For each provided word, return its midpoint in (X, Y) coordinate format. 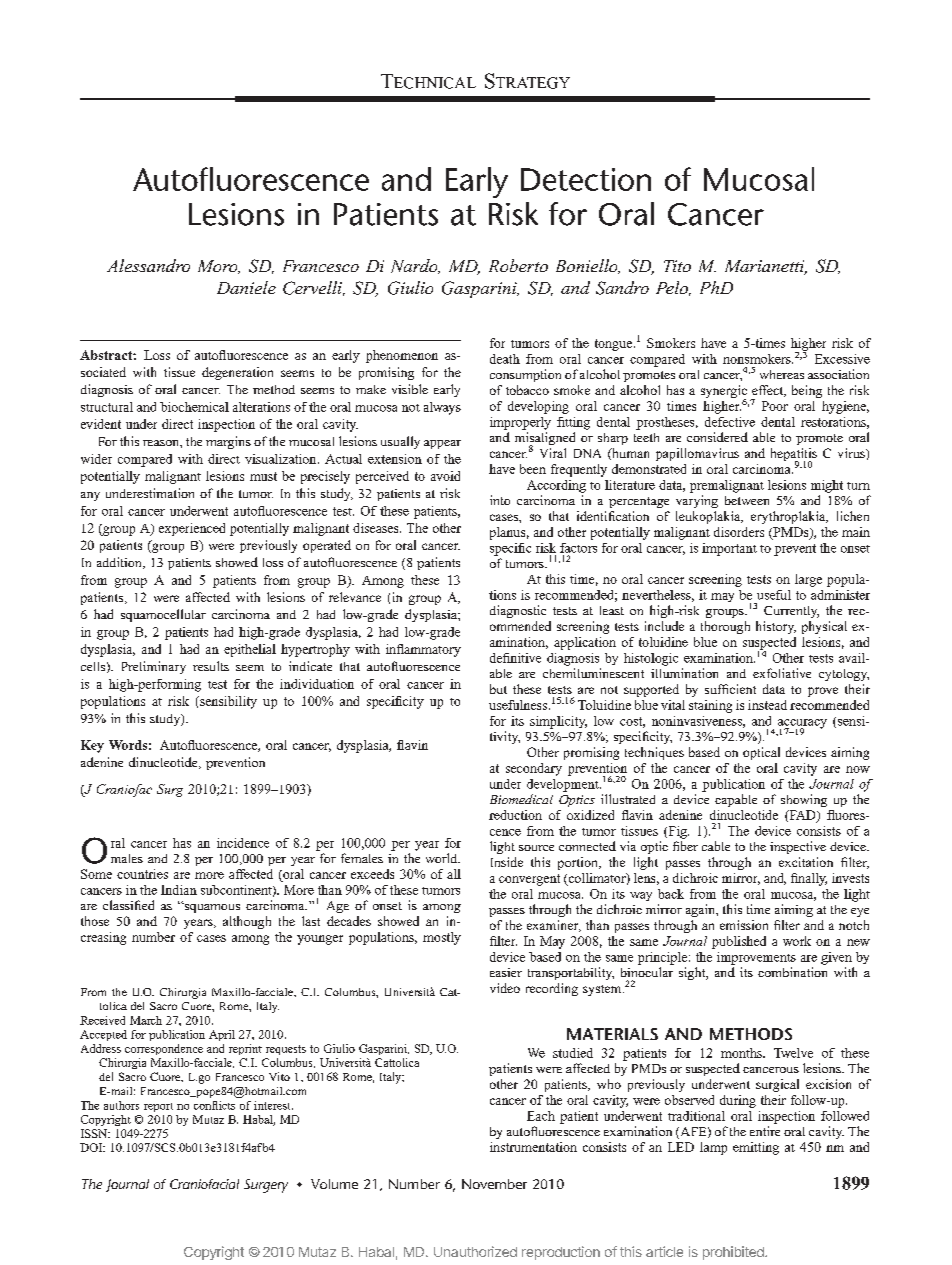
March (146, 1020)
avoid (445, 476)
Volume (334, 1184)
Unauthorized (475, 1251)
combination (792, 972)
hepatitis (794, 456)
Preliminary (154, 667)
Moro (219, 267)
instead (767, 705)
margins (228, 442)
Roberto (518, 265)
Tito (677, 266)
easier (506, 972)
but (498, 689)
